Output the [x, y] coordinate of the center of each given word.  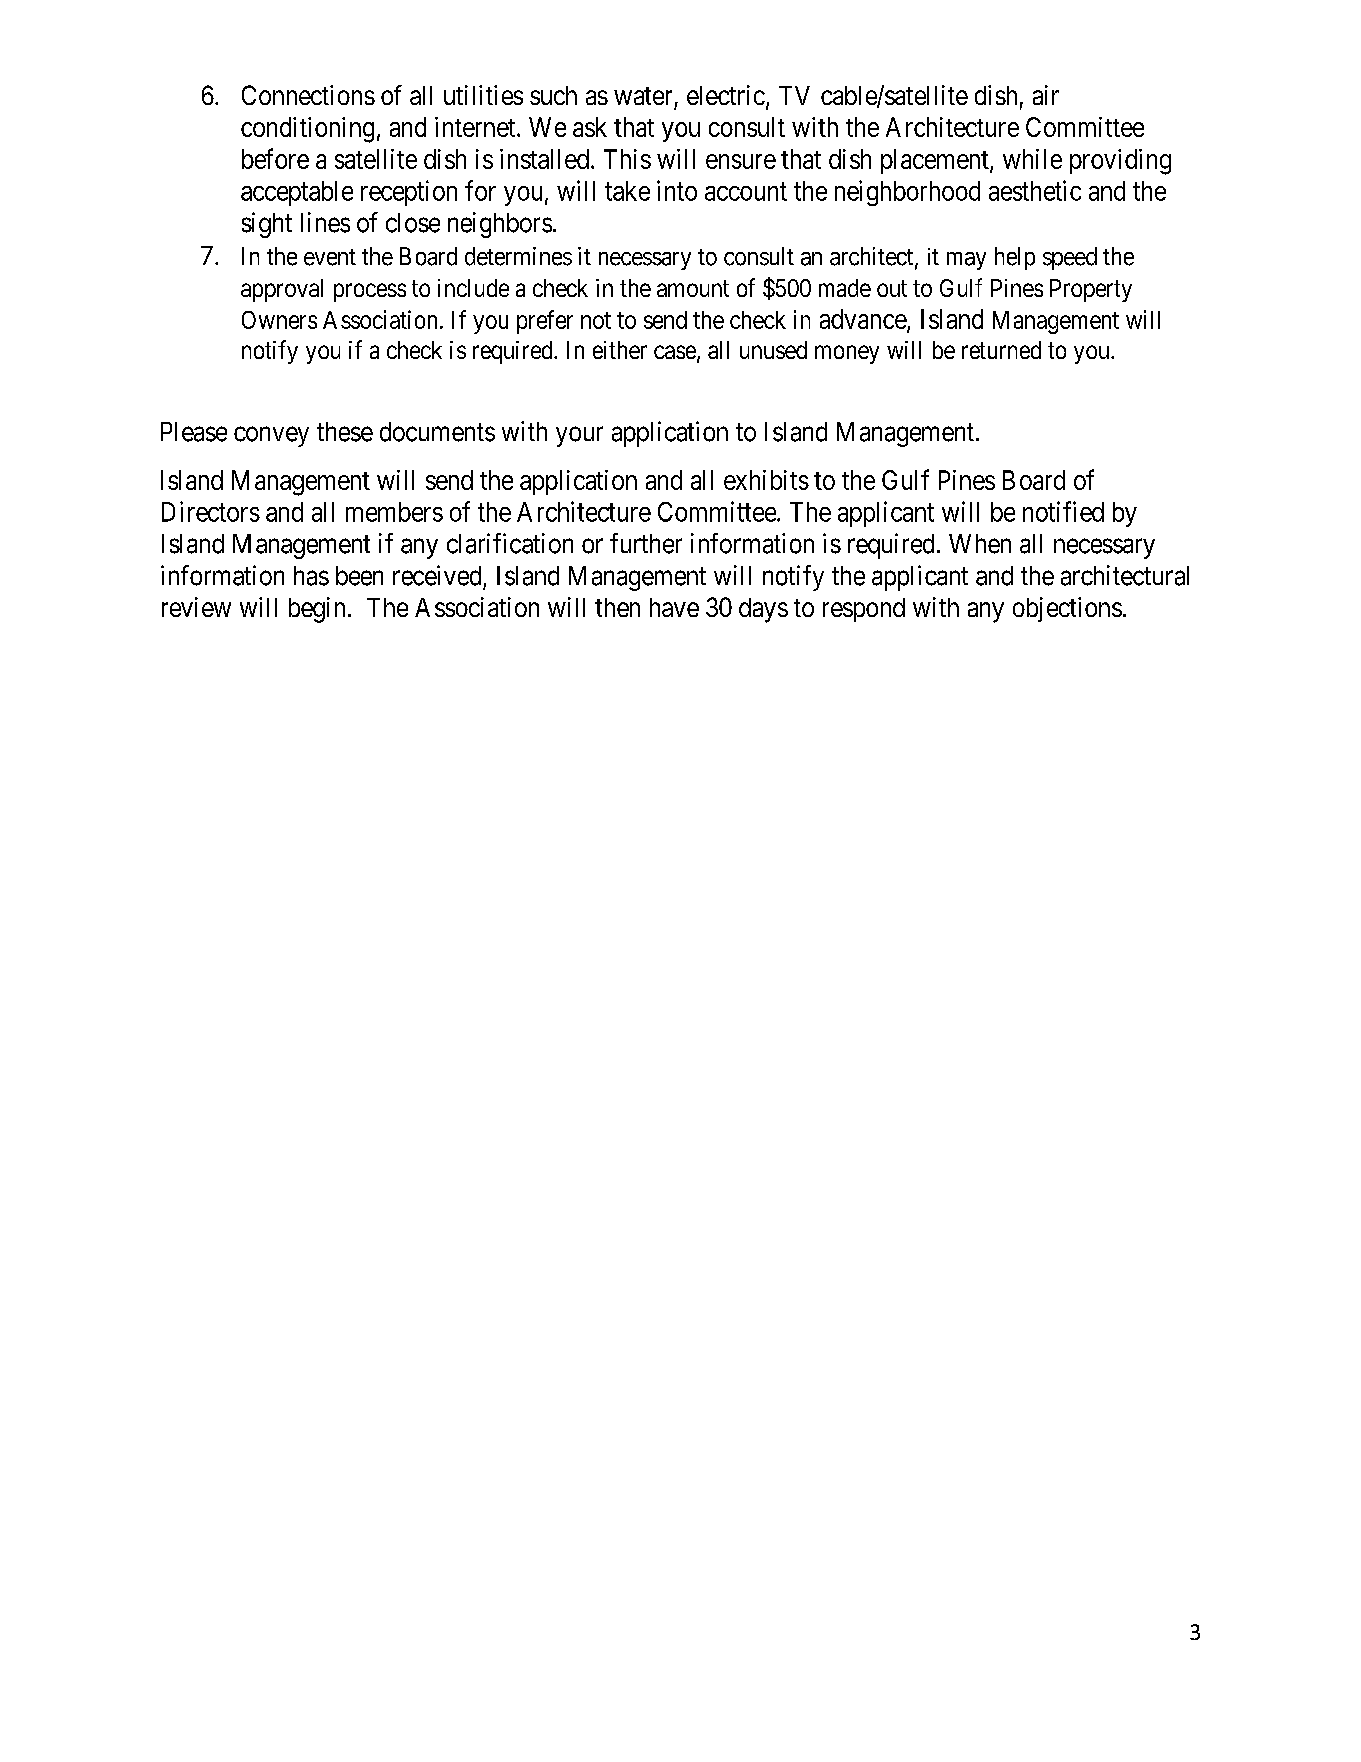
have [674, 607]
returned [1001, 350]
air [1046, 95]
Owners [279, 320]
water [643, 96]
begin [317, 610]
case [675, 352]
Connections [308, 95]
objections [1067, 609]
